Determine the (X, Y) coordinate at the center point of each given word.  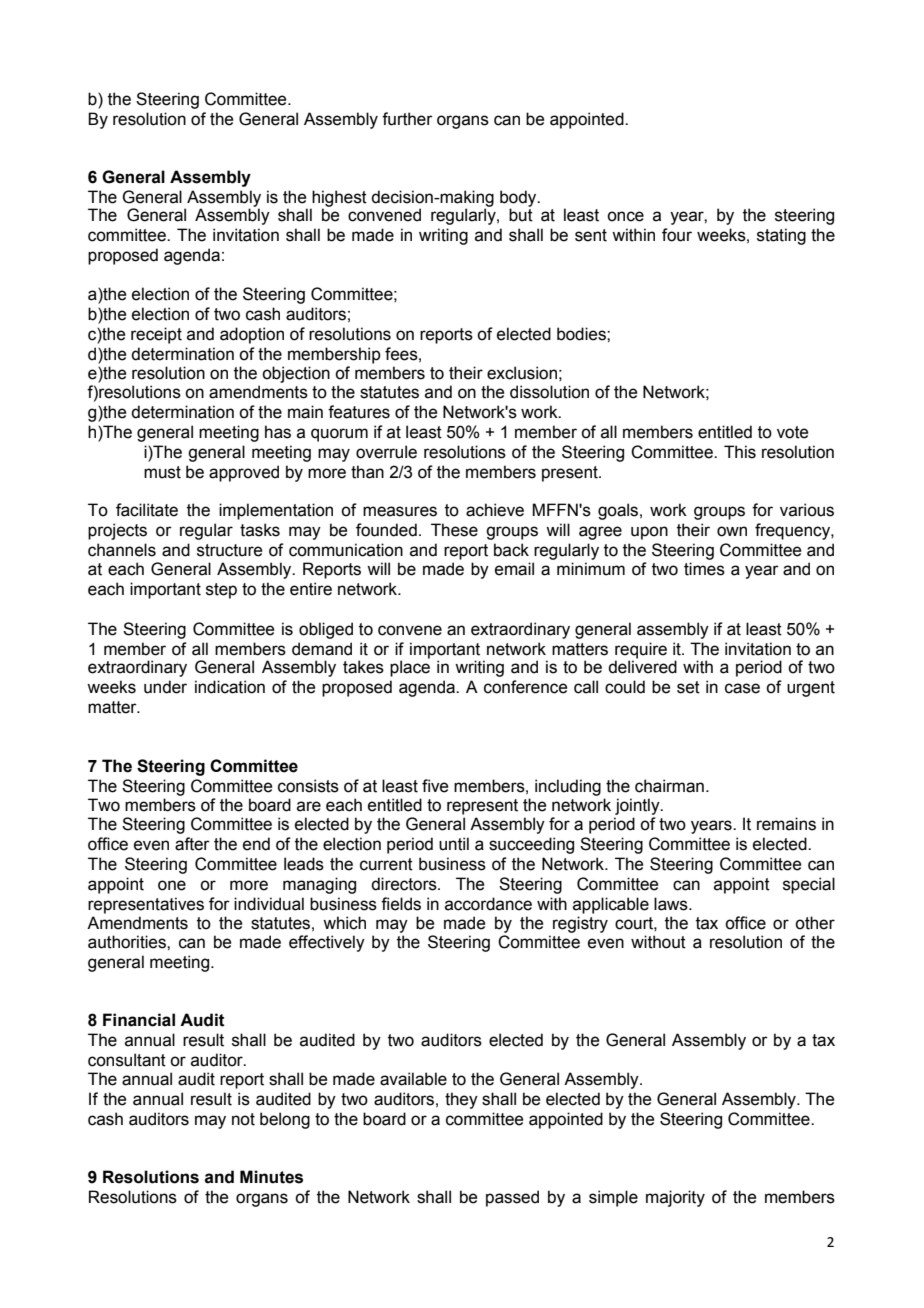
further (407, 119)
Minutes (271, 1177)
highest (338, 199)
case (742, 688)
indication (230, 687)
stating (781, 236)
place (410, 667)
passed (512, 1198)
